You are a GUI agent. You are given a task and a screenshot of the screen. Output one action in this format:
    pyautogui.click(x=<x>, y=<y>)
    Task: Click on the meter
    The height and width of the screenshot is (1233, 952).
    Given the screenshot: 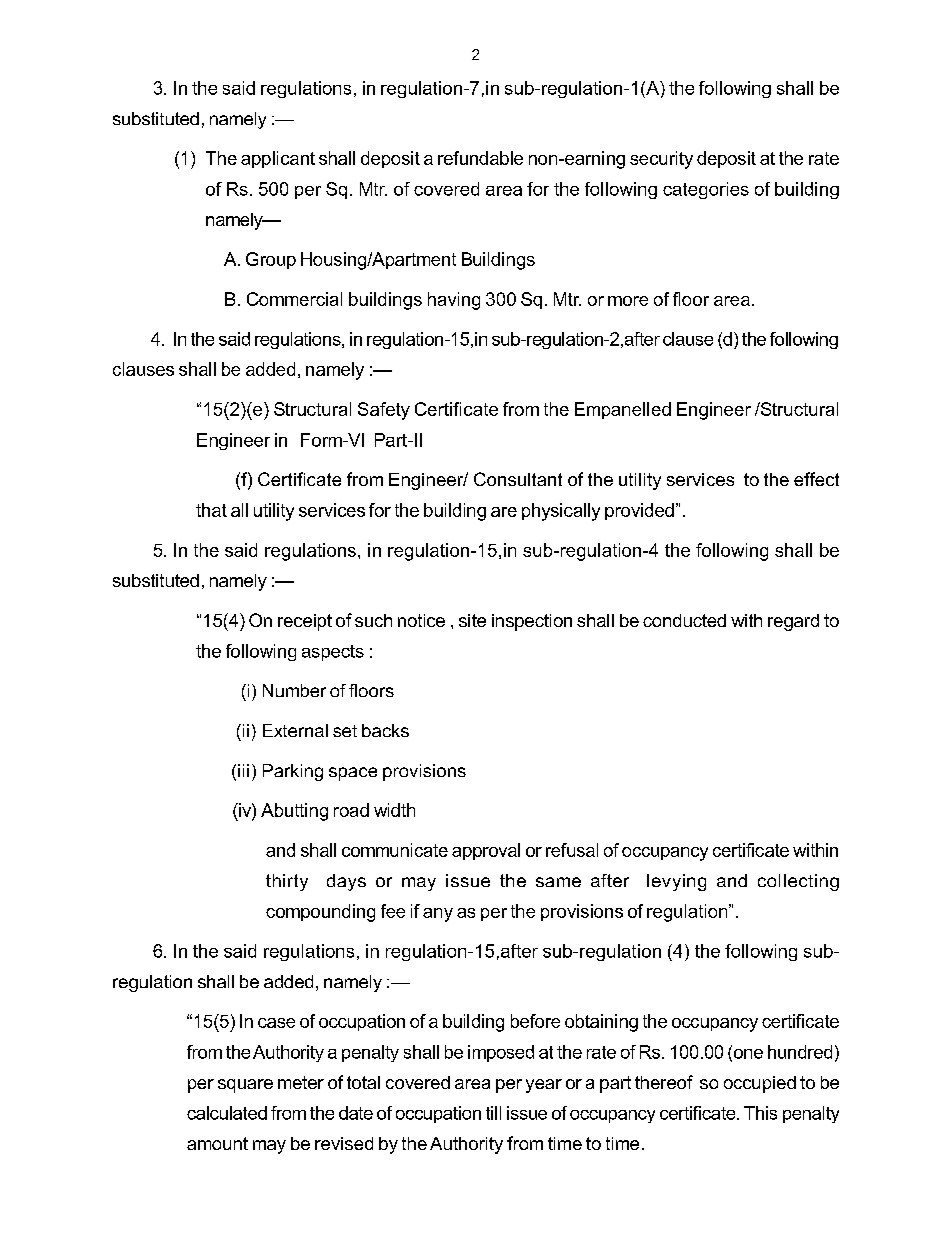 What is the action you would take?
    pyautogui.click(x=301, y=1082)
